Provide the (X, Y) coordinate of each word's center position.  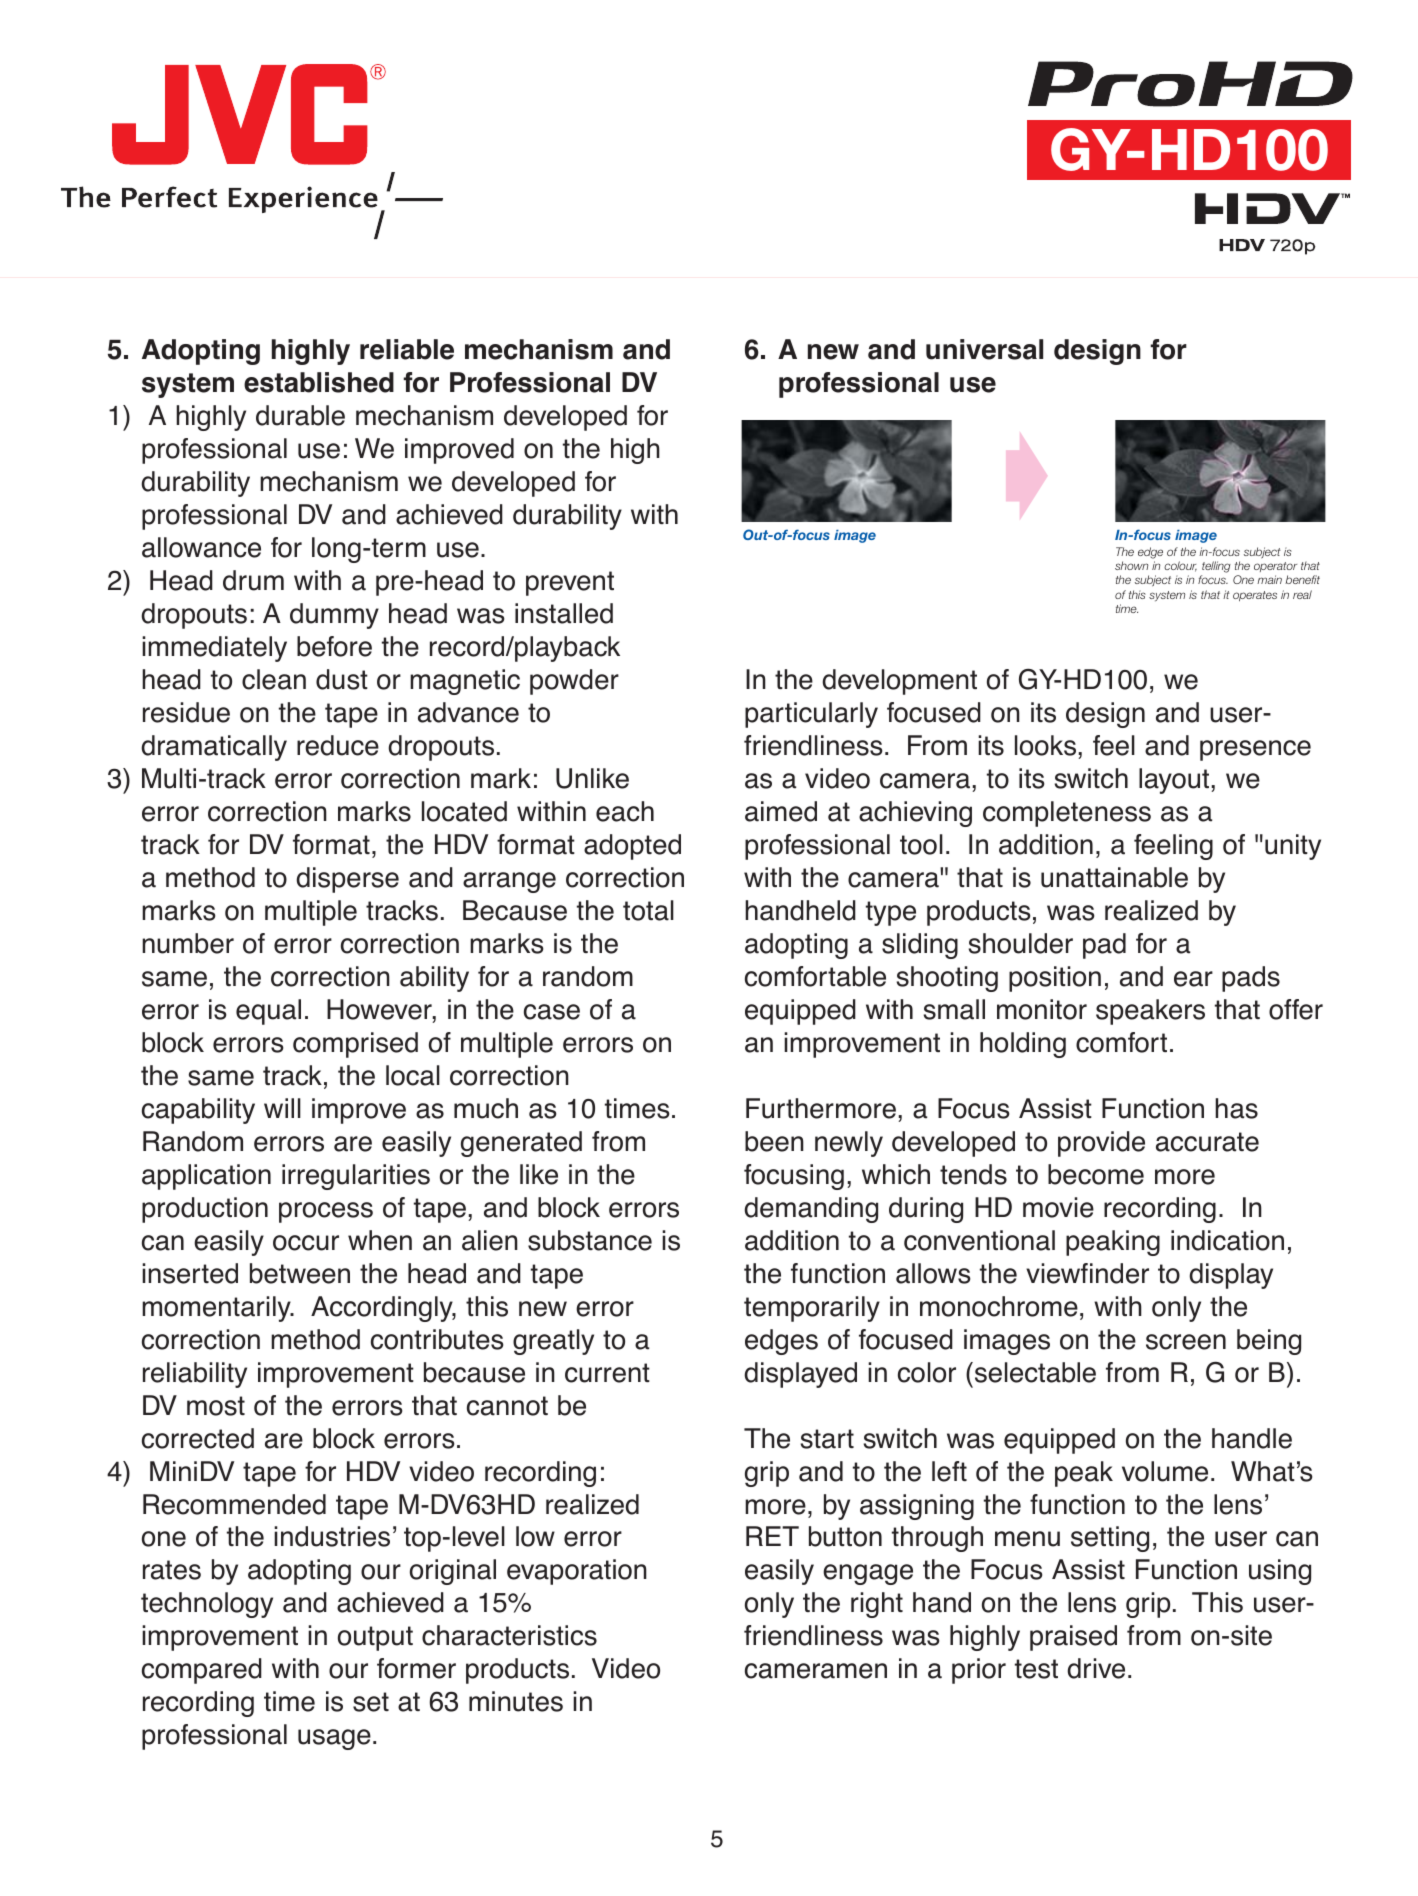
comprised (355, 1045)
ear (1193, 979)
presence (1255, 750)
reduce (338, 745)
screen (1186, 1342)
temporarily (812, 1309)
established (319, 382)
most (216, 1406)
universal (984, 349)
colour (1180, 566)
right (877, 1605)
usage (334, 1739)
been (774, 1141)
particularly (811, 715)
